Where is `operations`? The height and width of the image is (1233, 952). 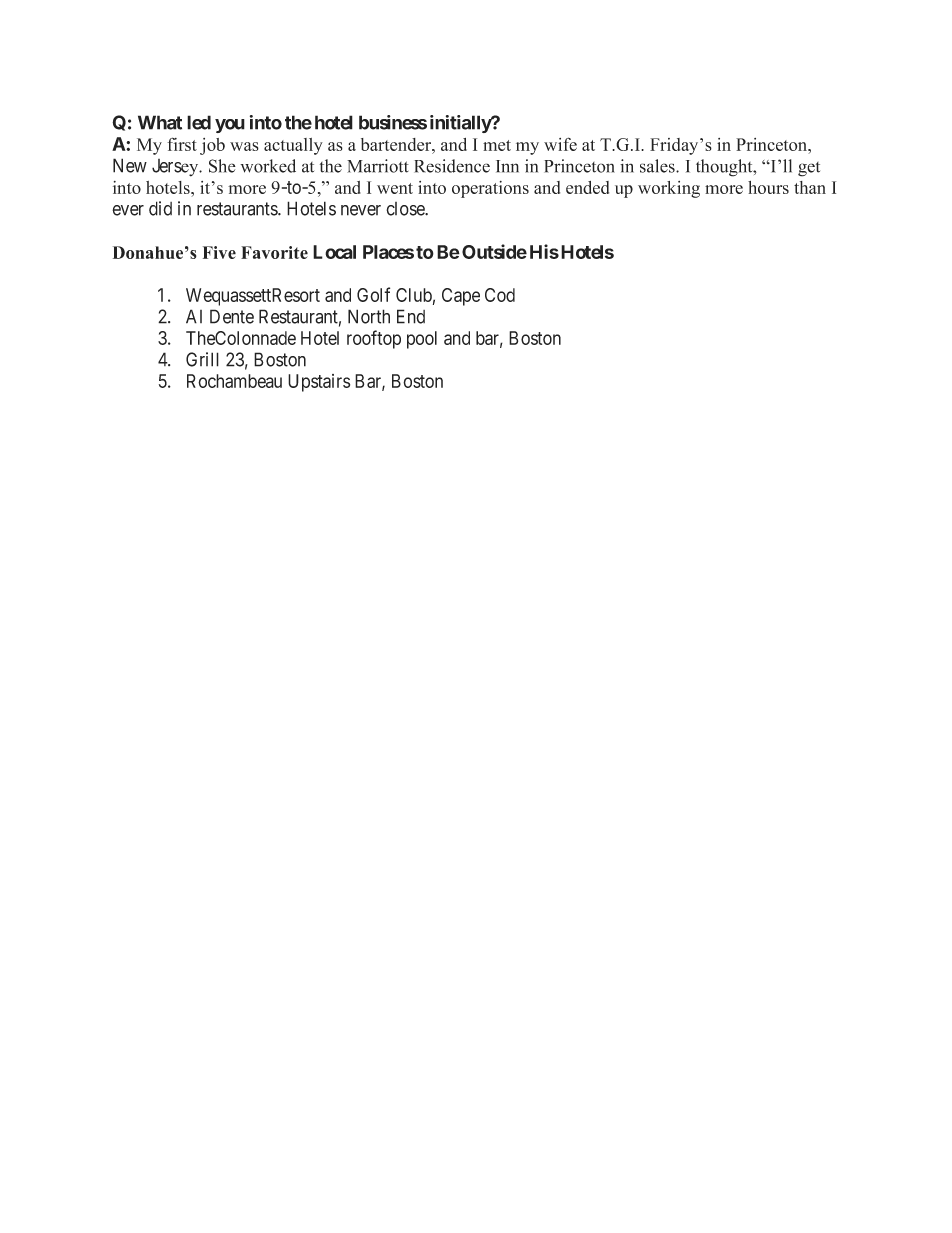 operations is located at coordinates (490, 189).
